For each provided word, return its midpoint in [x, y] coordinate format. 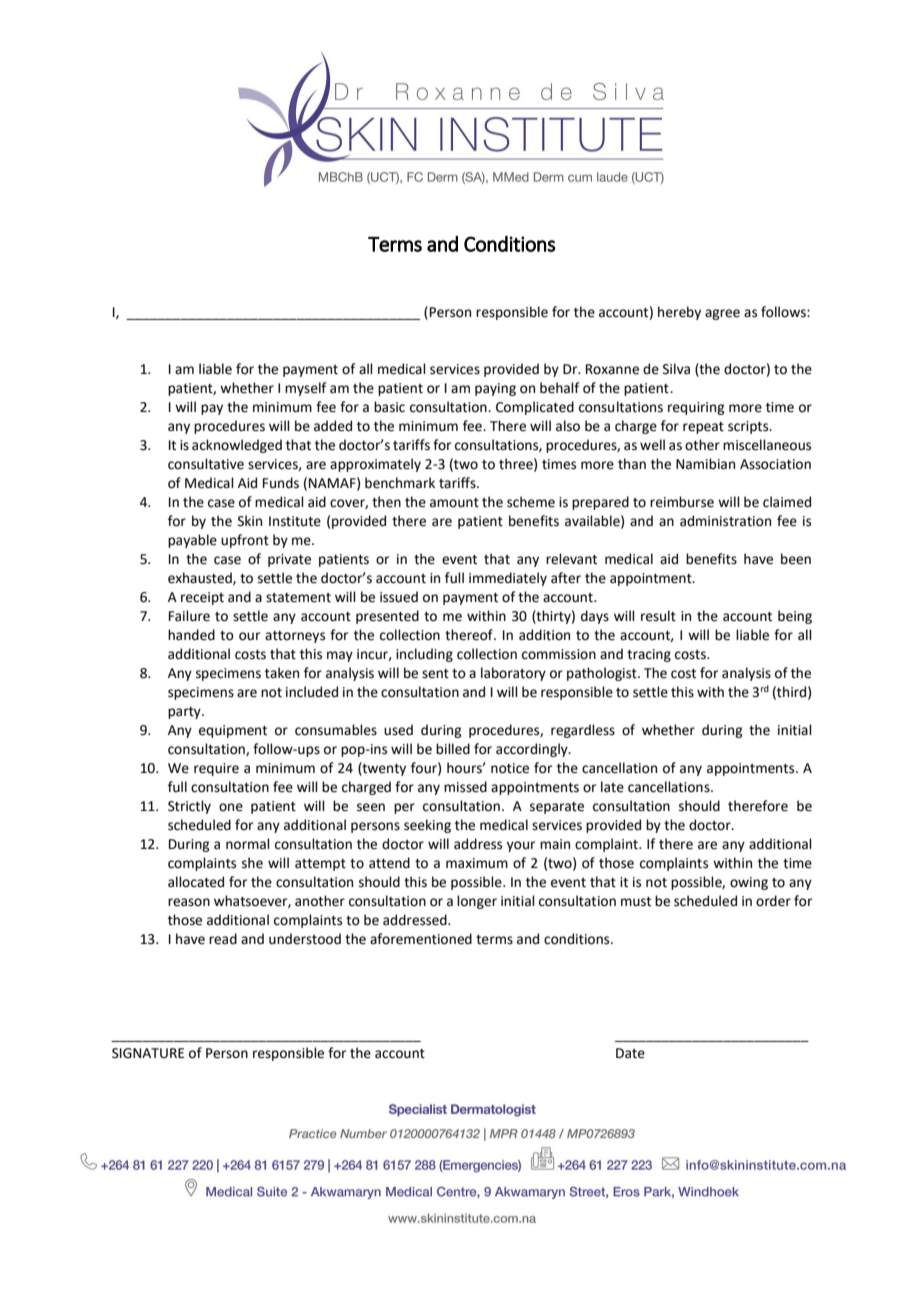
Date [630, 1053]
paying [495, 389]
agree [722, 314]
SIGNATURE [148, 1053]
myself [305, 389]
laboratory [513, 674]
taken [282, 673]
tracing [649, 655]
